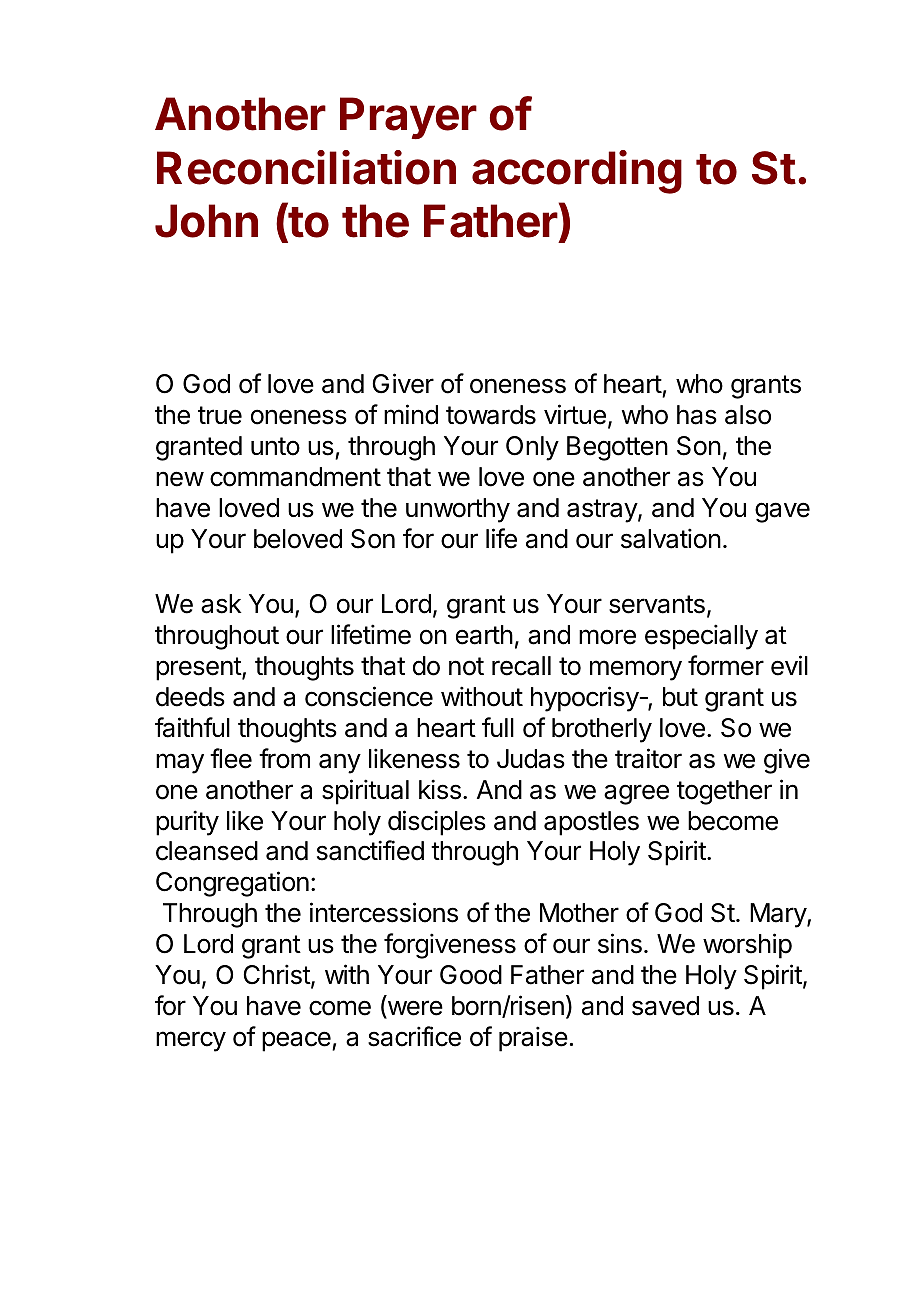  Describe the element at coordinates (577, 172) in the screenshot. I see `according` at that location.
